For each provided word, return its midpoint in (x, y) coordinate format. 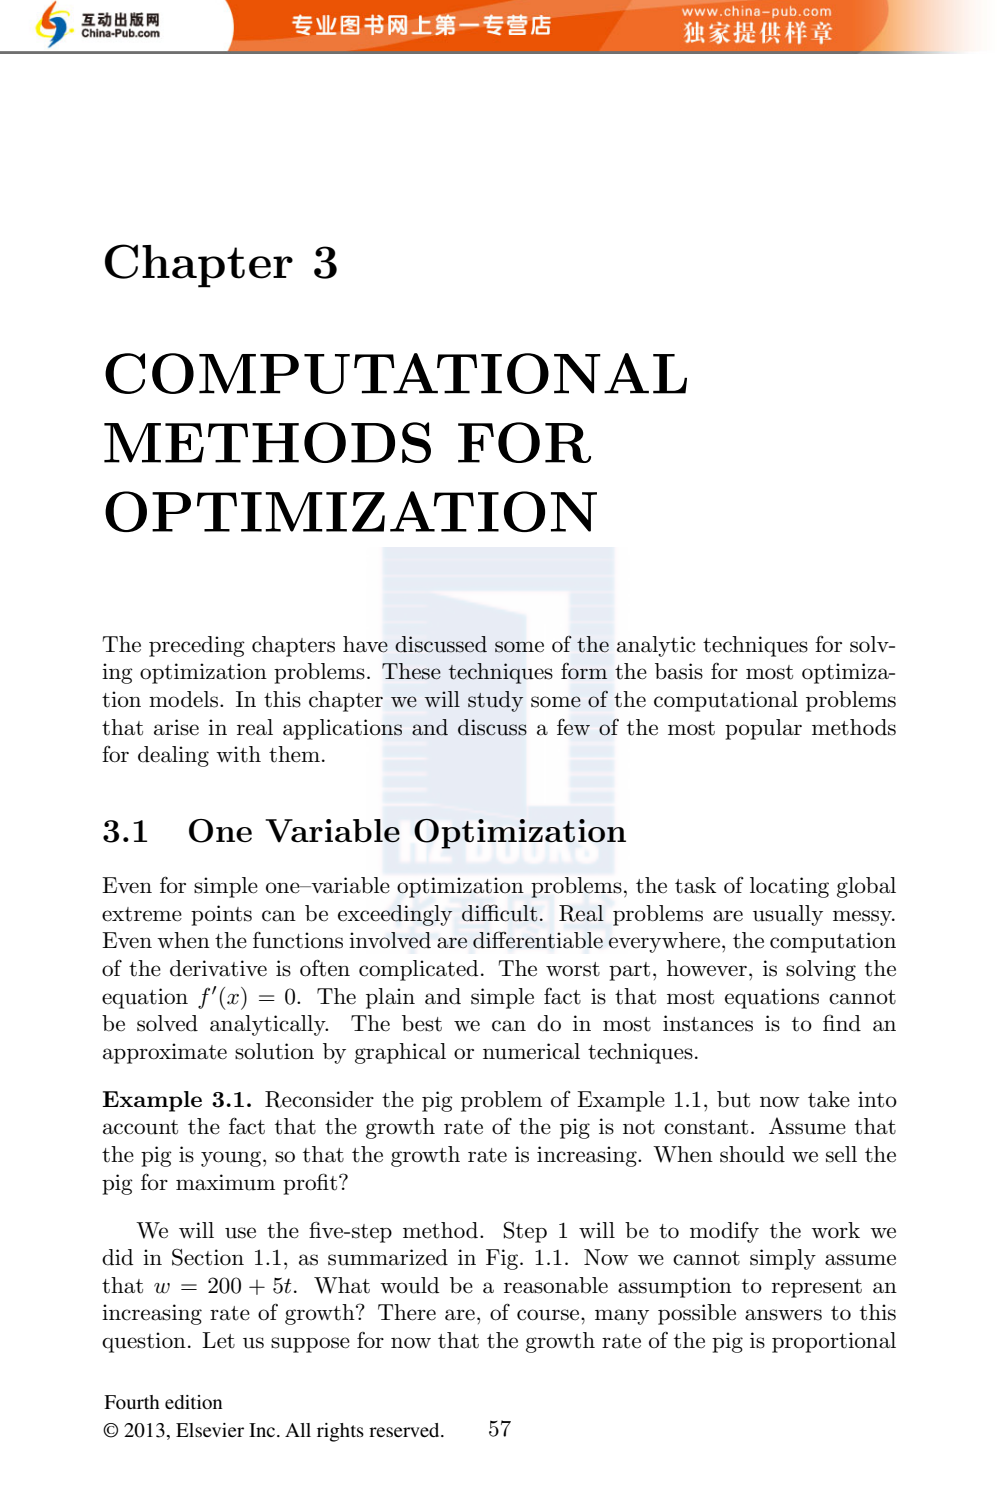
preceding (197, 646)
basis (679, 671)
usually (788, 915)
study (495, 701)
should (752, 1154)
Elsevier (210, 1430)
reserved (405, 1430)
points (221, 915)
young (232, 1159)
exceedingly (395, 915)
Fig (503, 1259)
